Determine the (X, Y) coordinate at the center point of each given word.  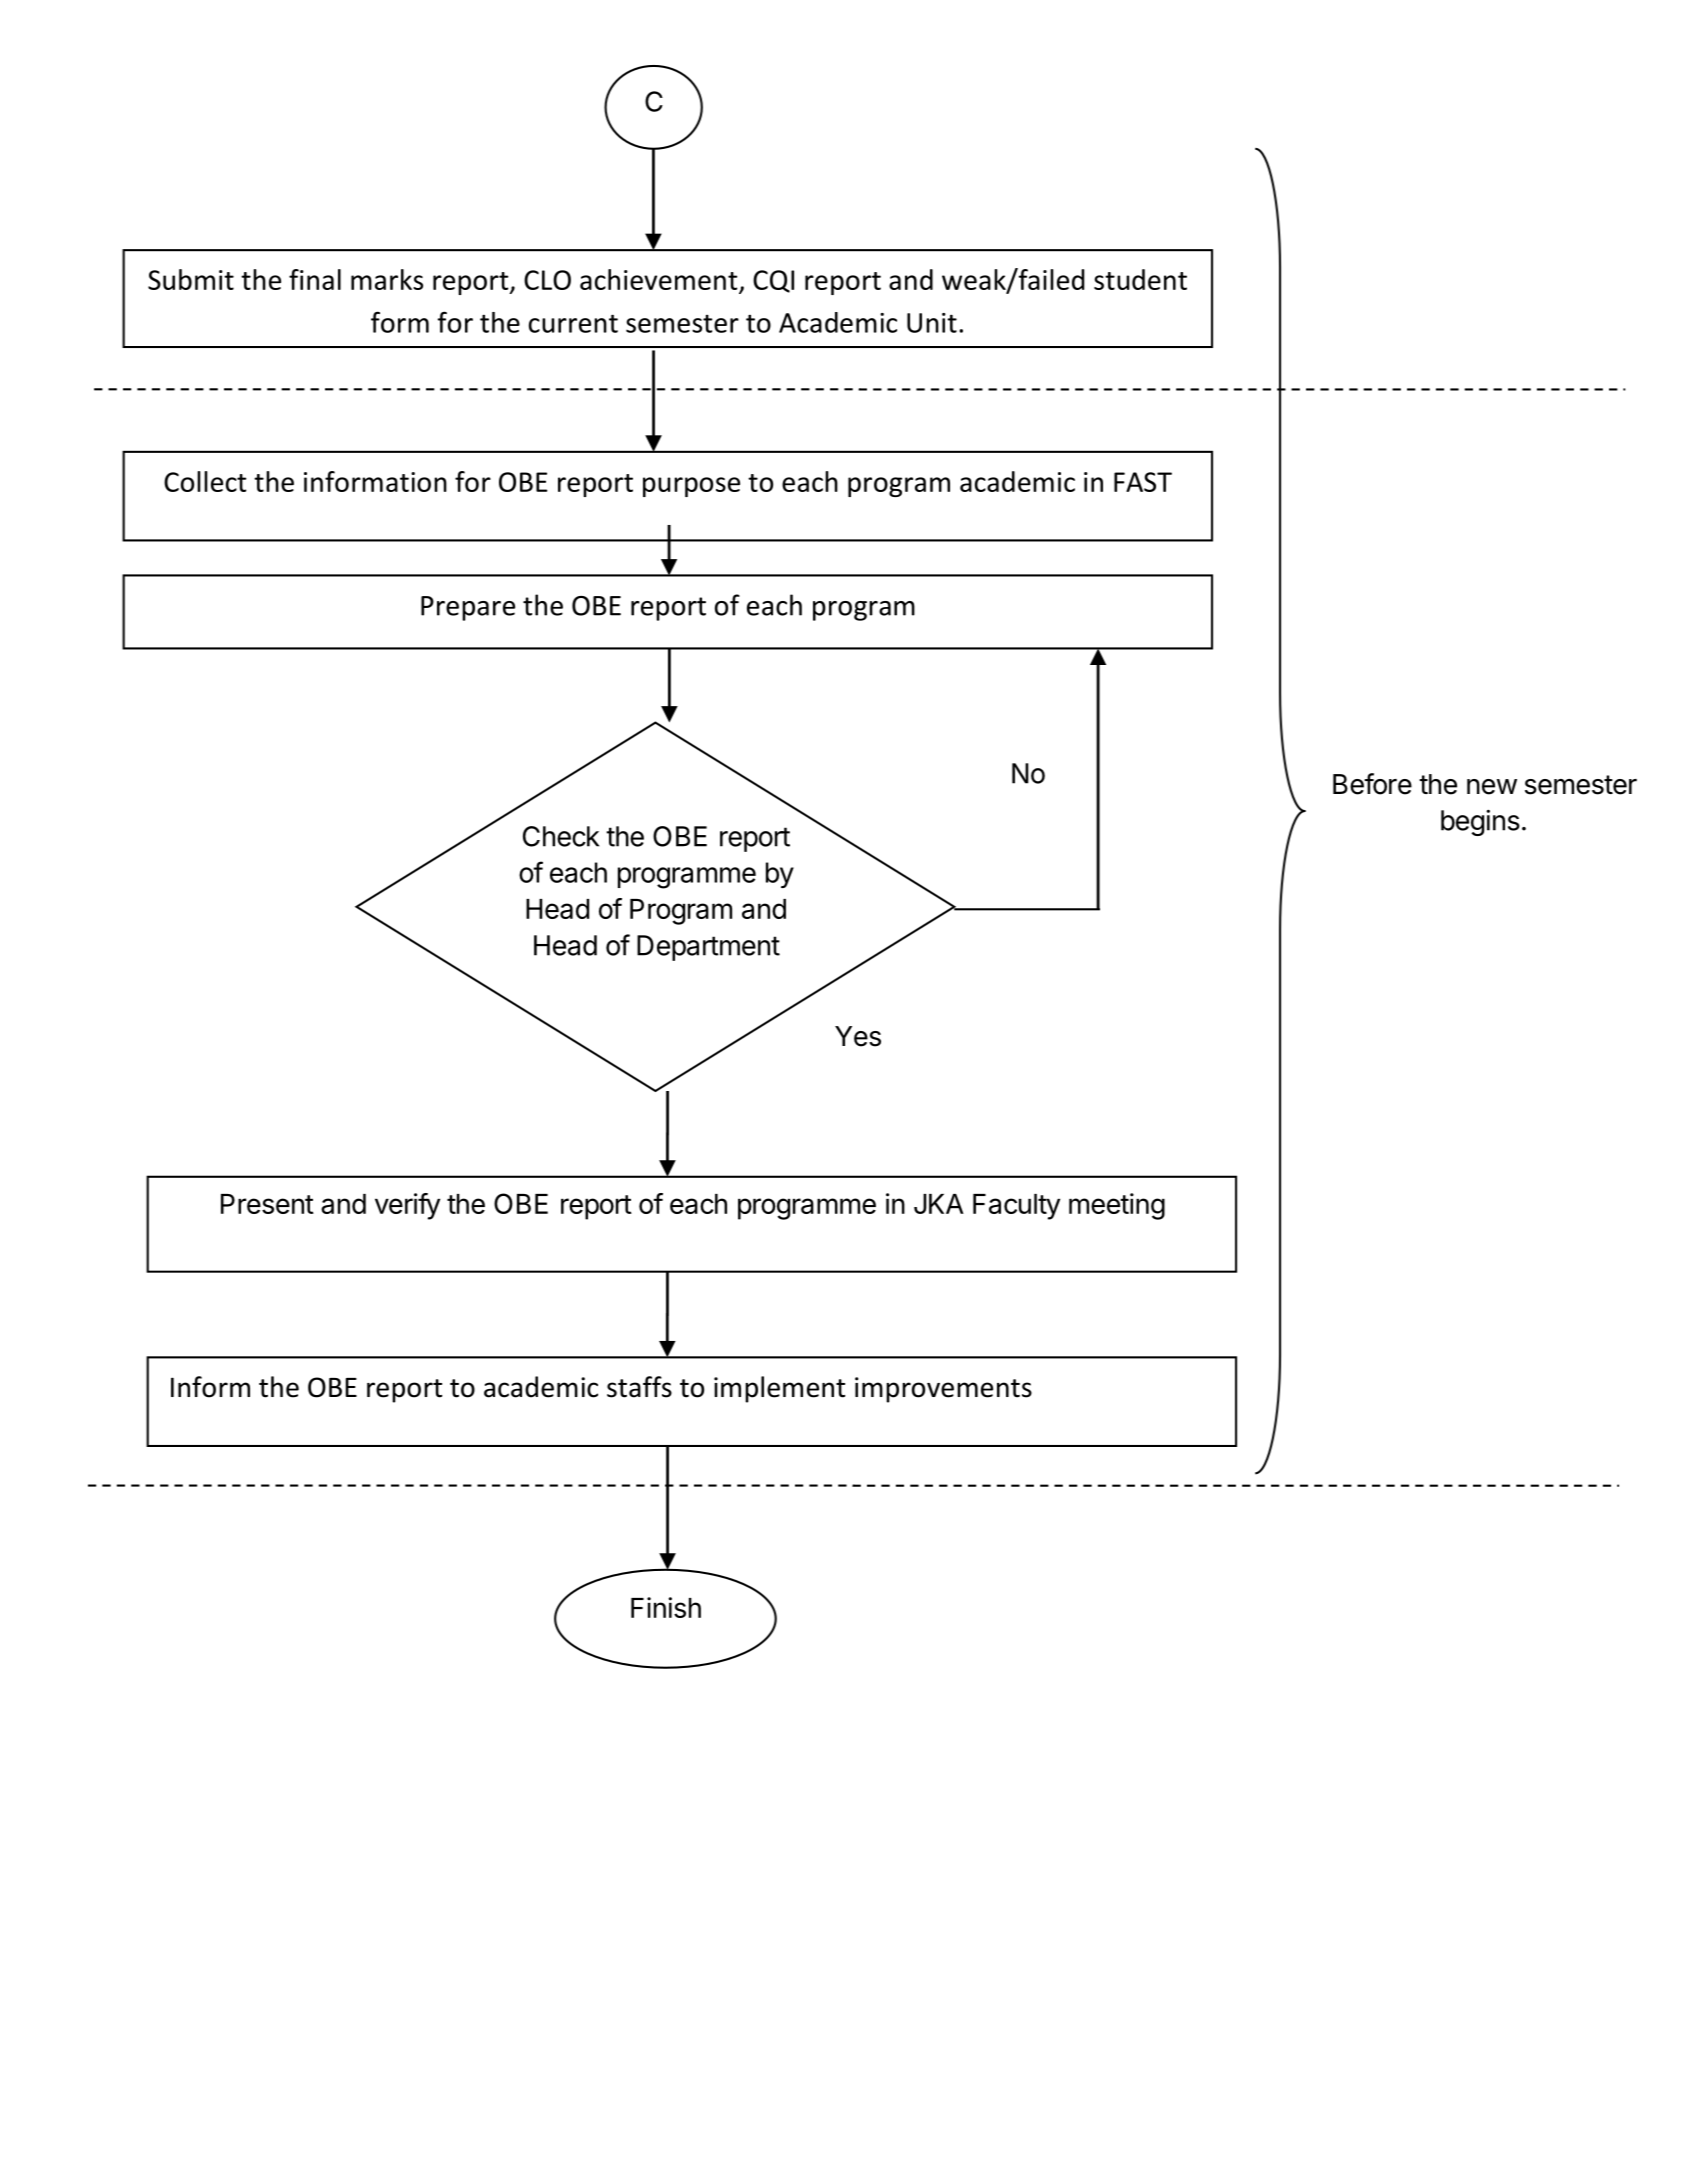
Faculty (1016, 1207)
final (315, 279)
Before (1372, 784)
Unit (932, 323)
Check (561, 836)
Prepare (468, 608)
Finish (666, 1607)
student (1140, 279)
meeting (1117, 1206)
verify (407, 1206)
